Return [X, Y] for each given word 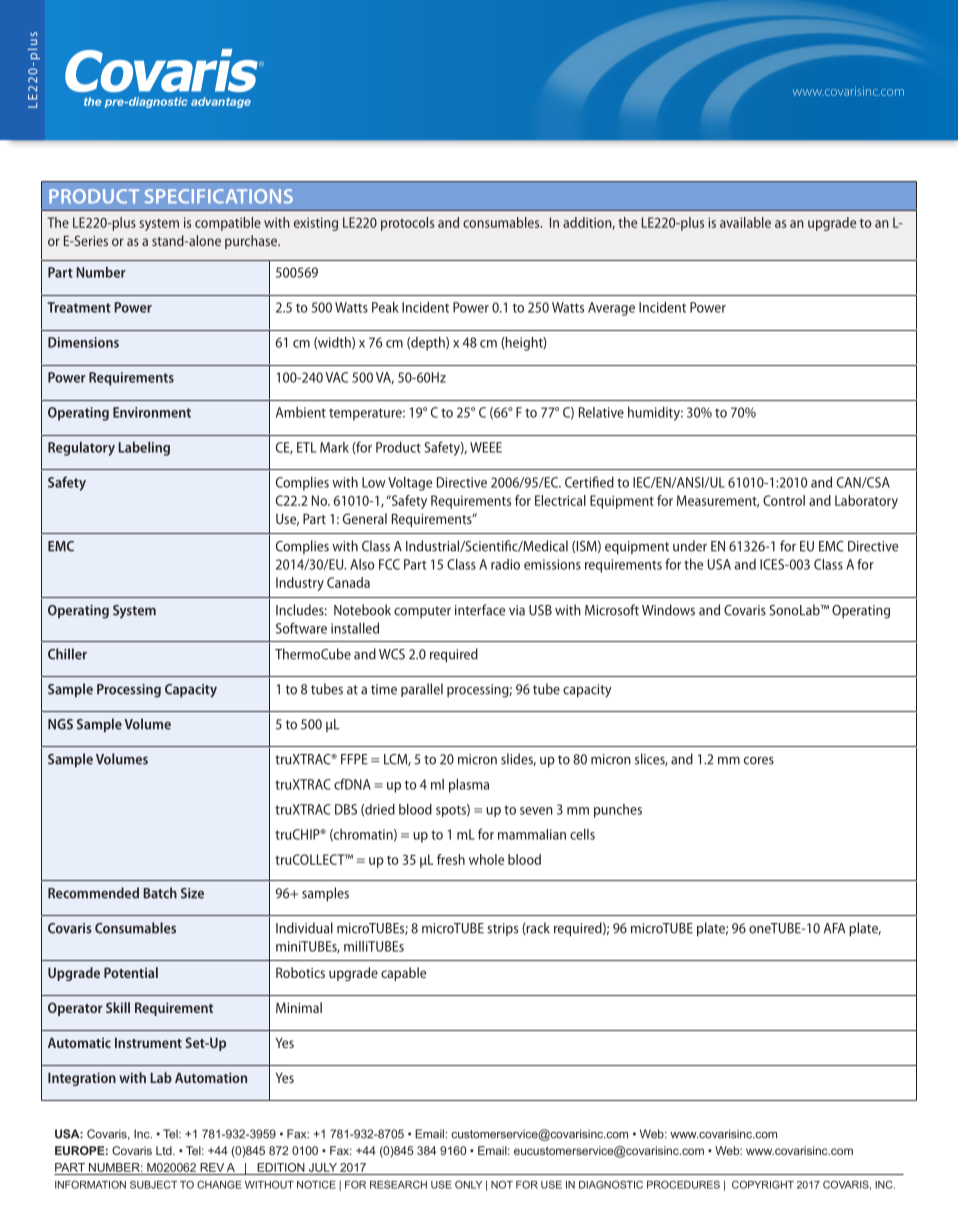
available [745, 222]
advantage [221, 102]
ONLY [468, 1185]
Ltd [165, 1150]
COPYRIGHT [763, 1184]
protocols [407, 224]
